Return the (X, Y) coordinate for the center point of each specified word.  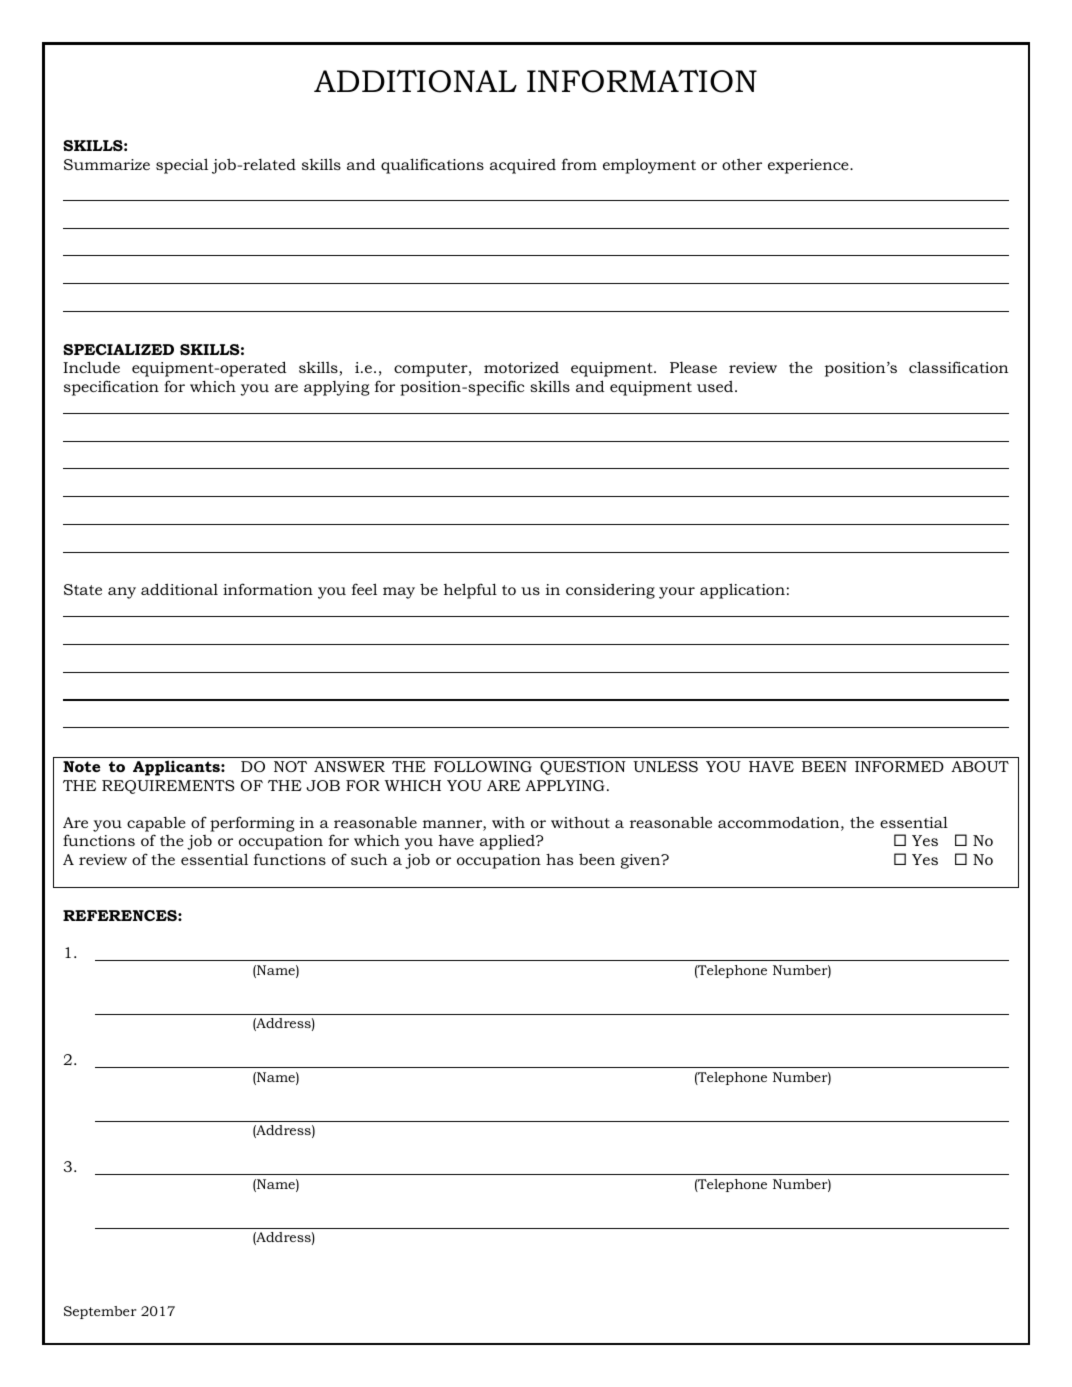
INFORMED (899, 766)
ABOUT (980, 766)
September (100, 1312)
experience (809, 166)
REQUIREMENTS (168, 787)
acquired (523, 166)
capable (156, 824)
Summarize (107, 164)
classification (958, 367)
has (559, 859)
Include (91, 367)
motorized (521, 367)
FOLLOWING (483, 766)
